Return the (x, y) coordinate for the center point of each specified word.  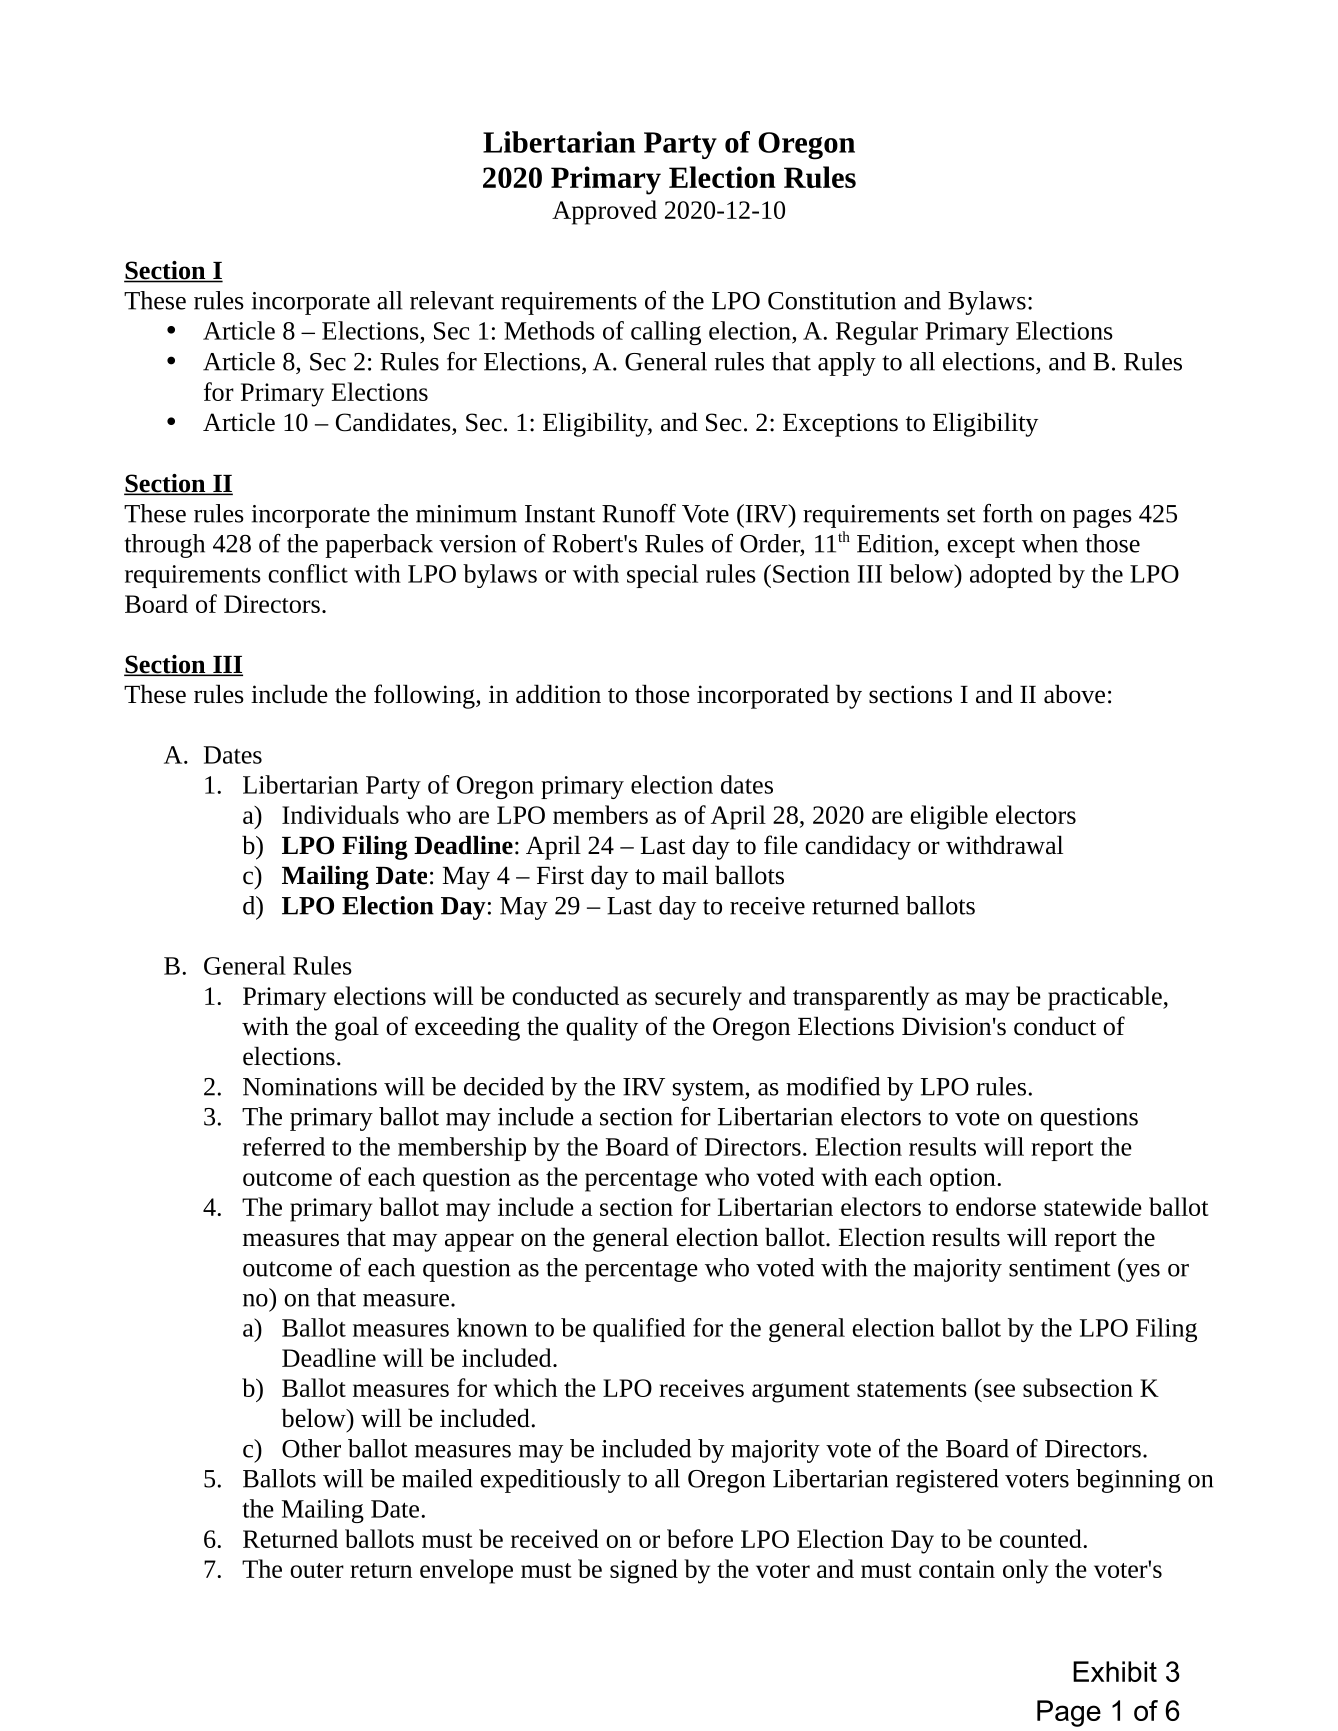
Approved (604, 212)
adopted (1011, 576)
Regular (877, 333)
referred (284, 1146)
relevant (452, 300)
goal (357, 1028)
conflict (308, 573)
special (662, 576)
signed (644, 1571)
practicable (1106, 998)
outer (317, 1570)
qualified (639, 1330)
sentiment (1060, 1268)
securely (698, 998)
